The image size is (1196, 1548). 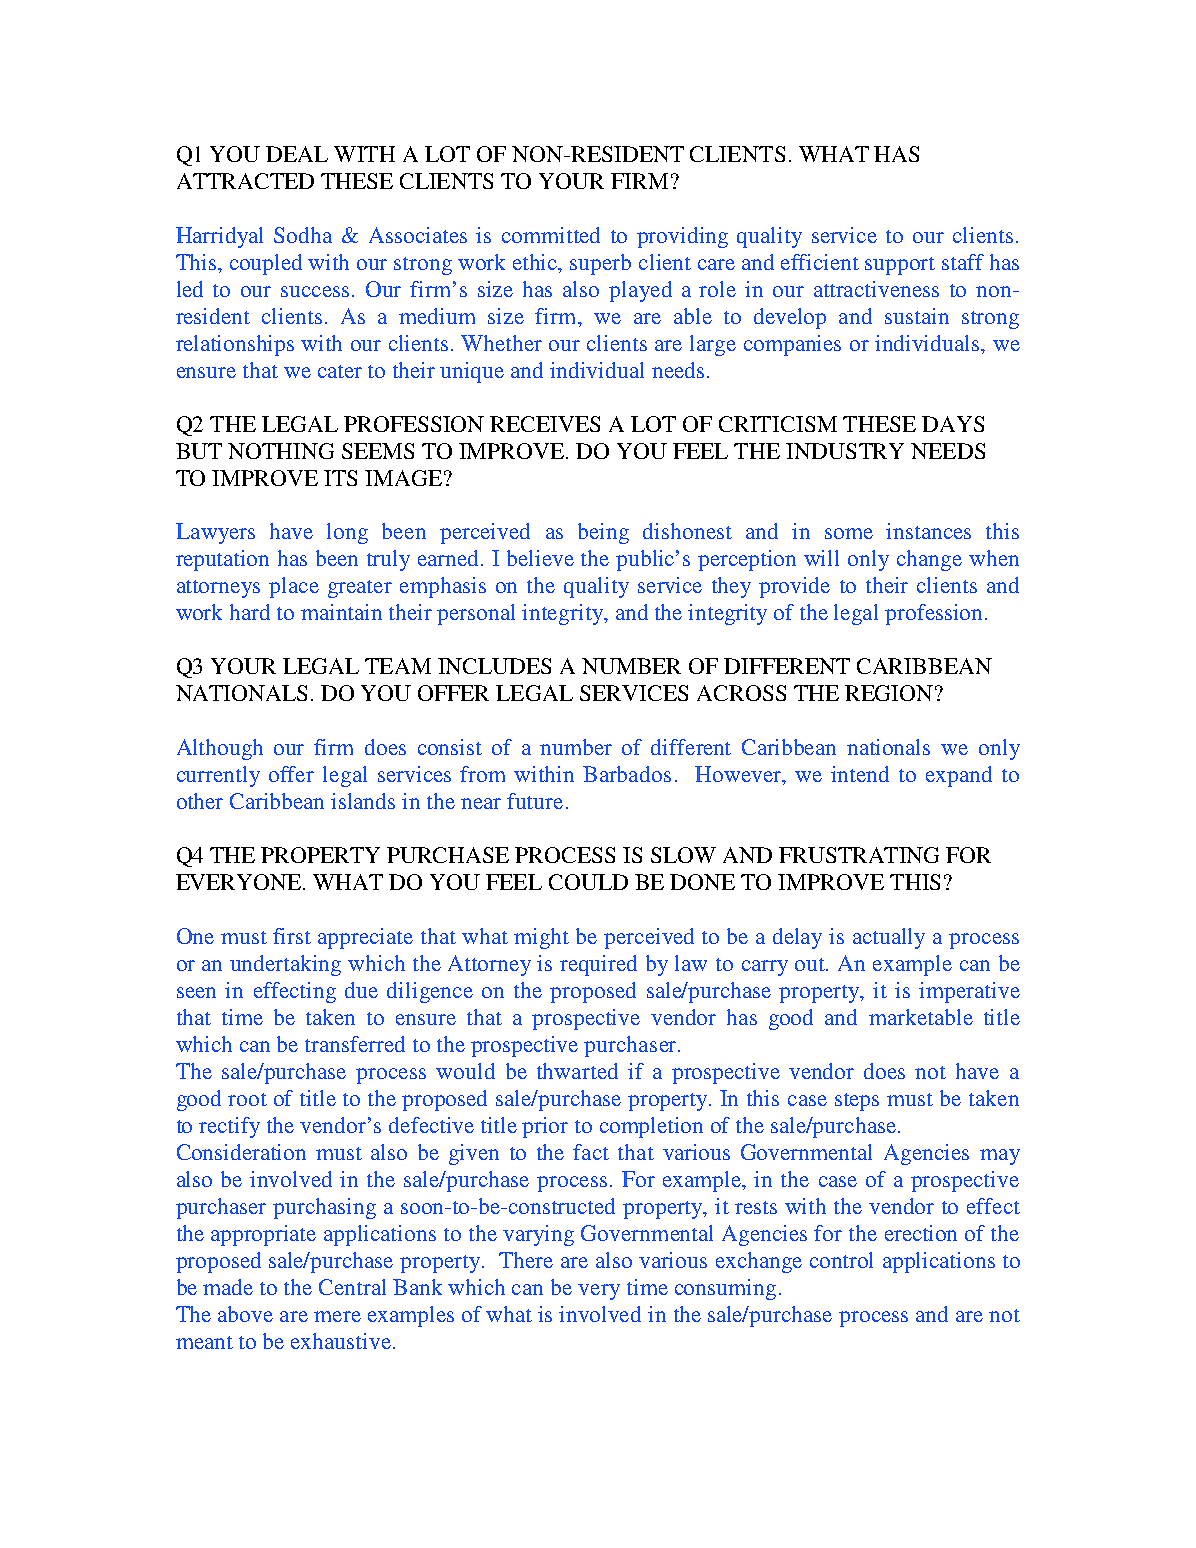 I want to click on DEAL, so click(x=297, y=154).
